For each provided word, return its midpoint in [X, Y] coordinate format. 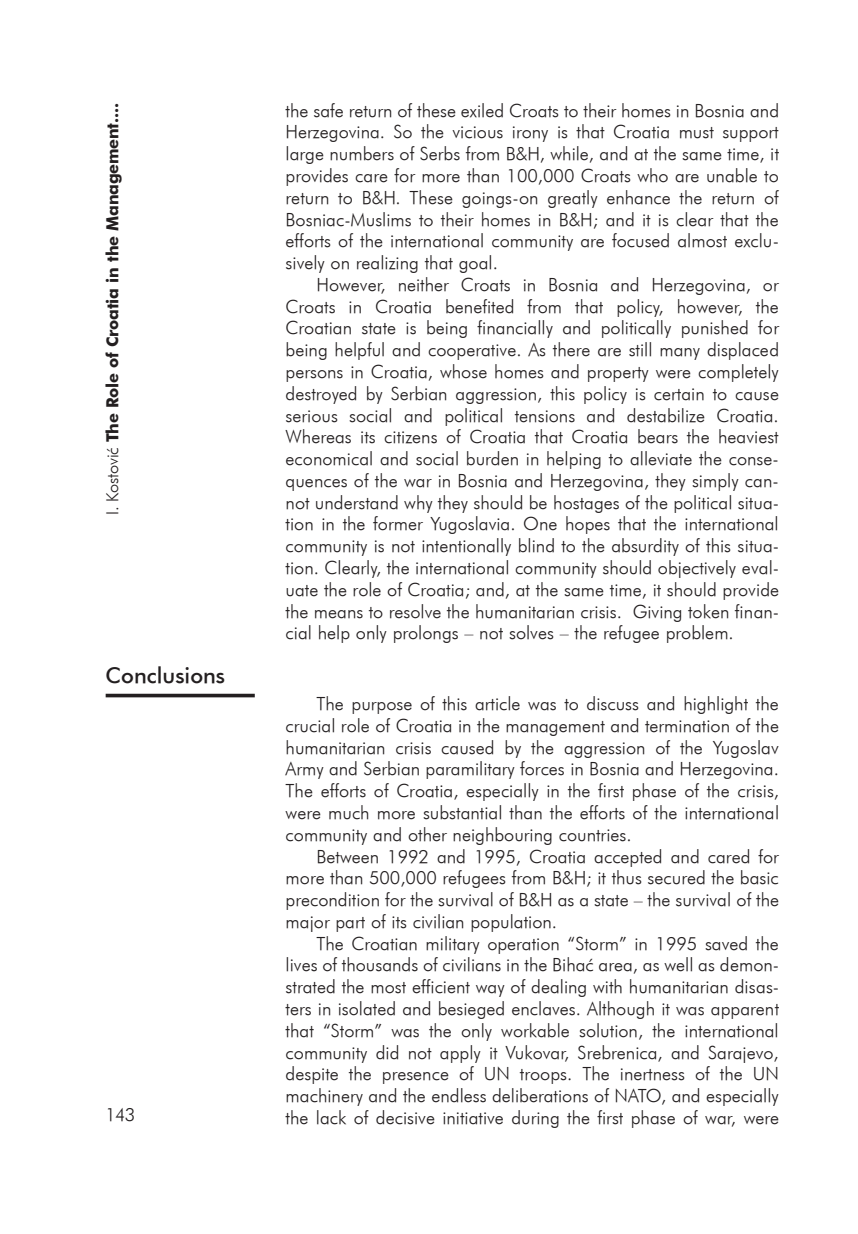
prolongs [426, 634]
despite [312, 1075]
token [708, 611]
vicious [477, 132]
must [697, 133]
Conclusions [165, 675]
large [305, 155]
